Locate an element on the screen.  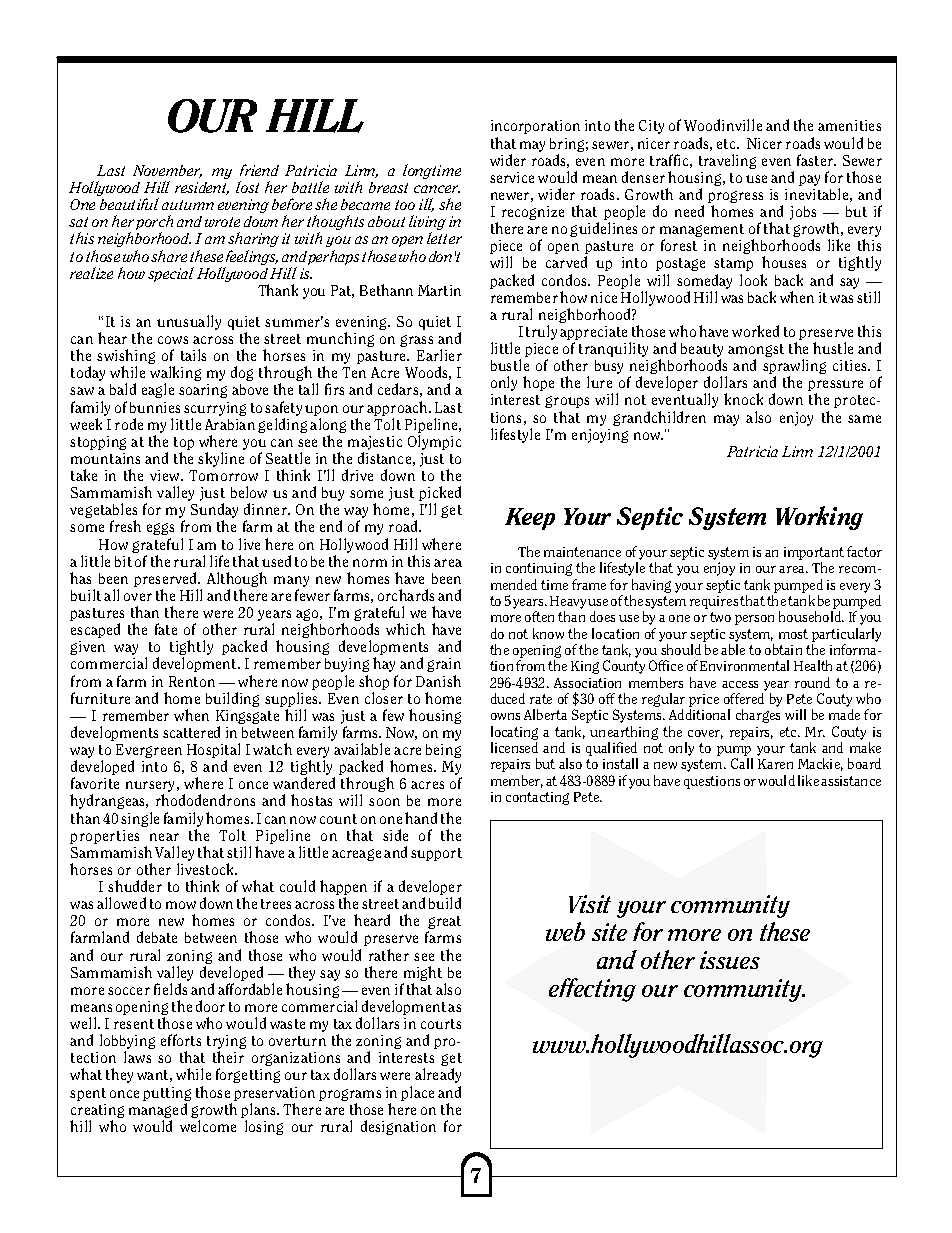
view is located at coordinates (166, 475).
